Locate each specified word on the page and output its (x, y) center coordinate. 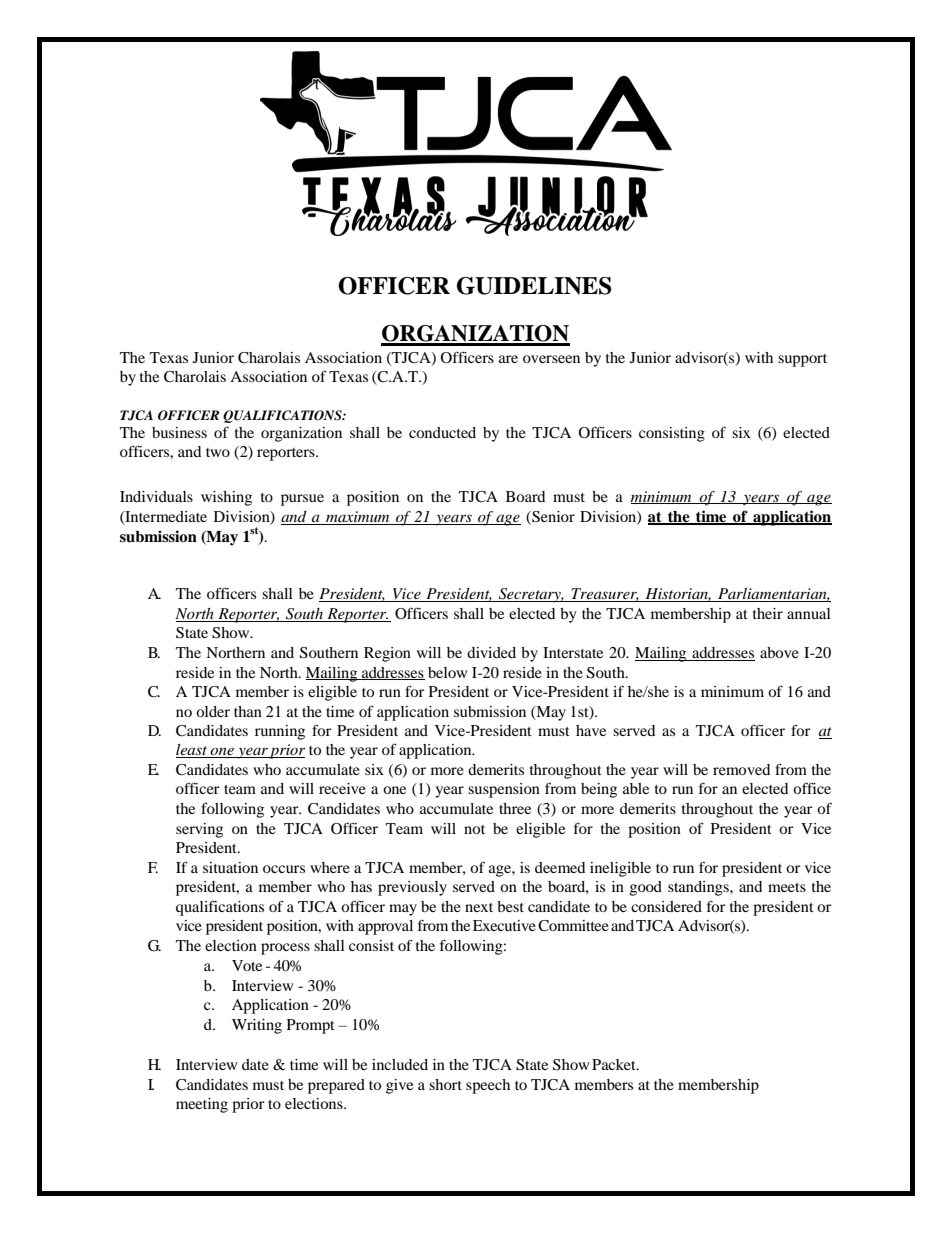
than (248, 711)
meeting (202, 1105)
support (802, 360)
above (779, 652)
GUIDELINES (534, 286)
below (447, 672)
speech (488, 1086)
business (179, 432)
